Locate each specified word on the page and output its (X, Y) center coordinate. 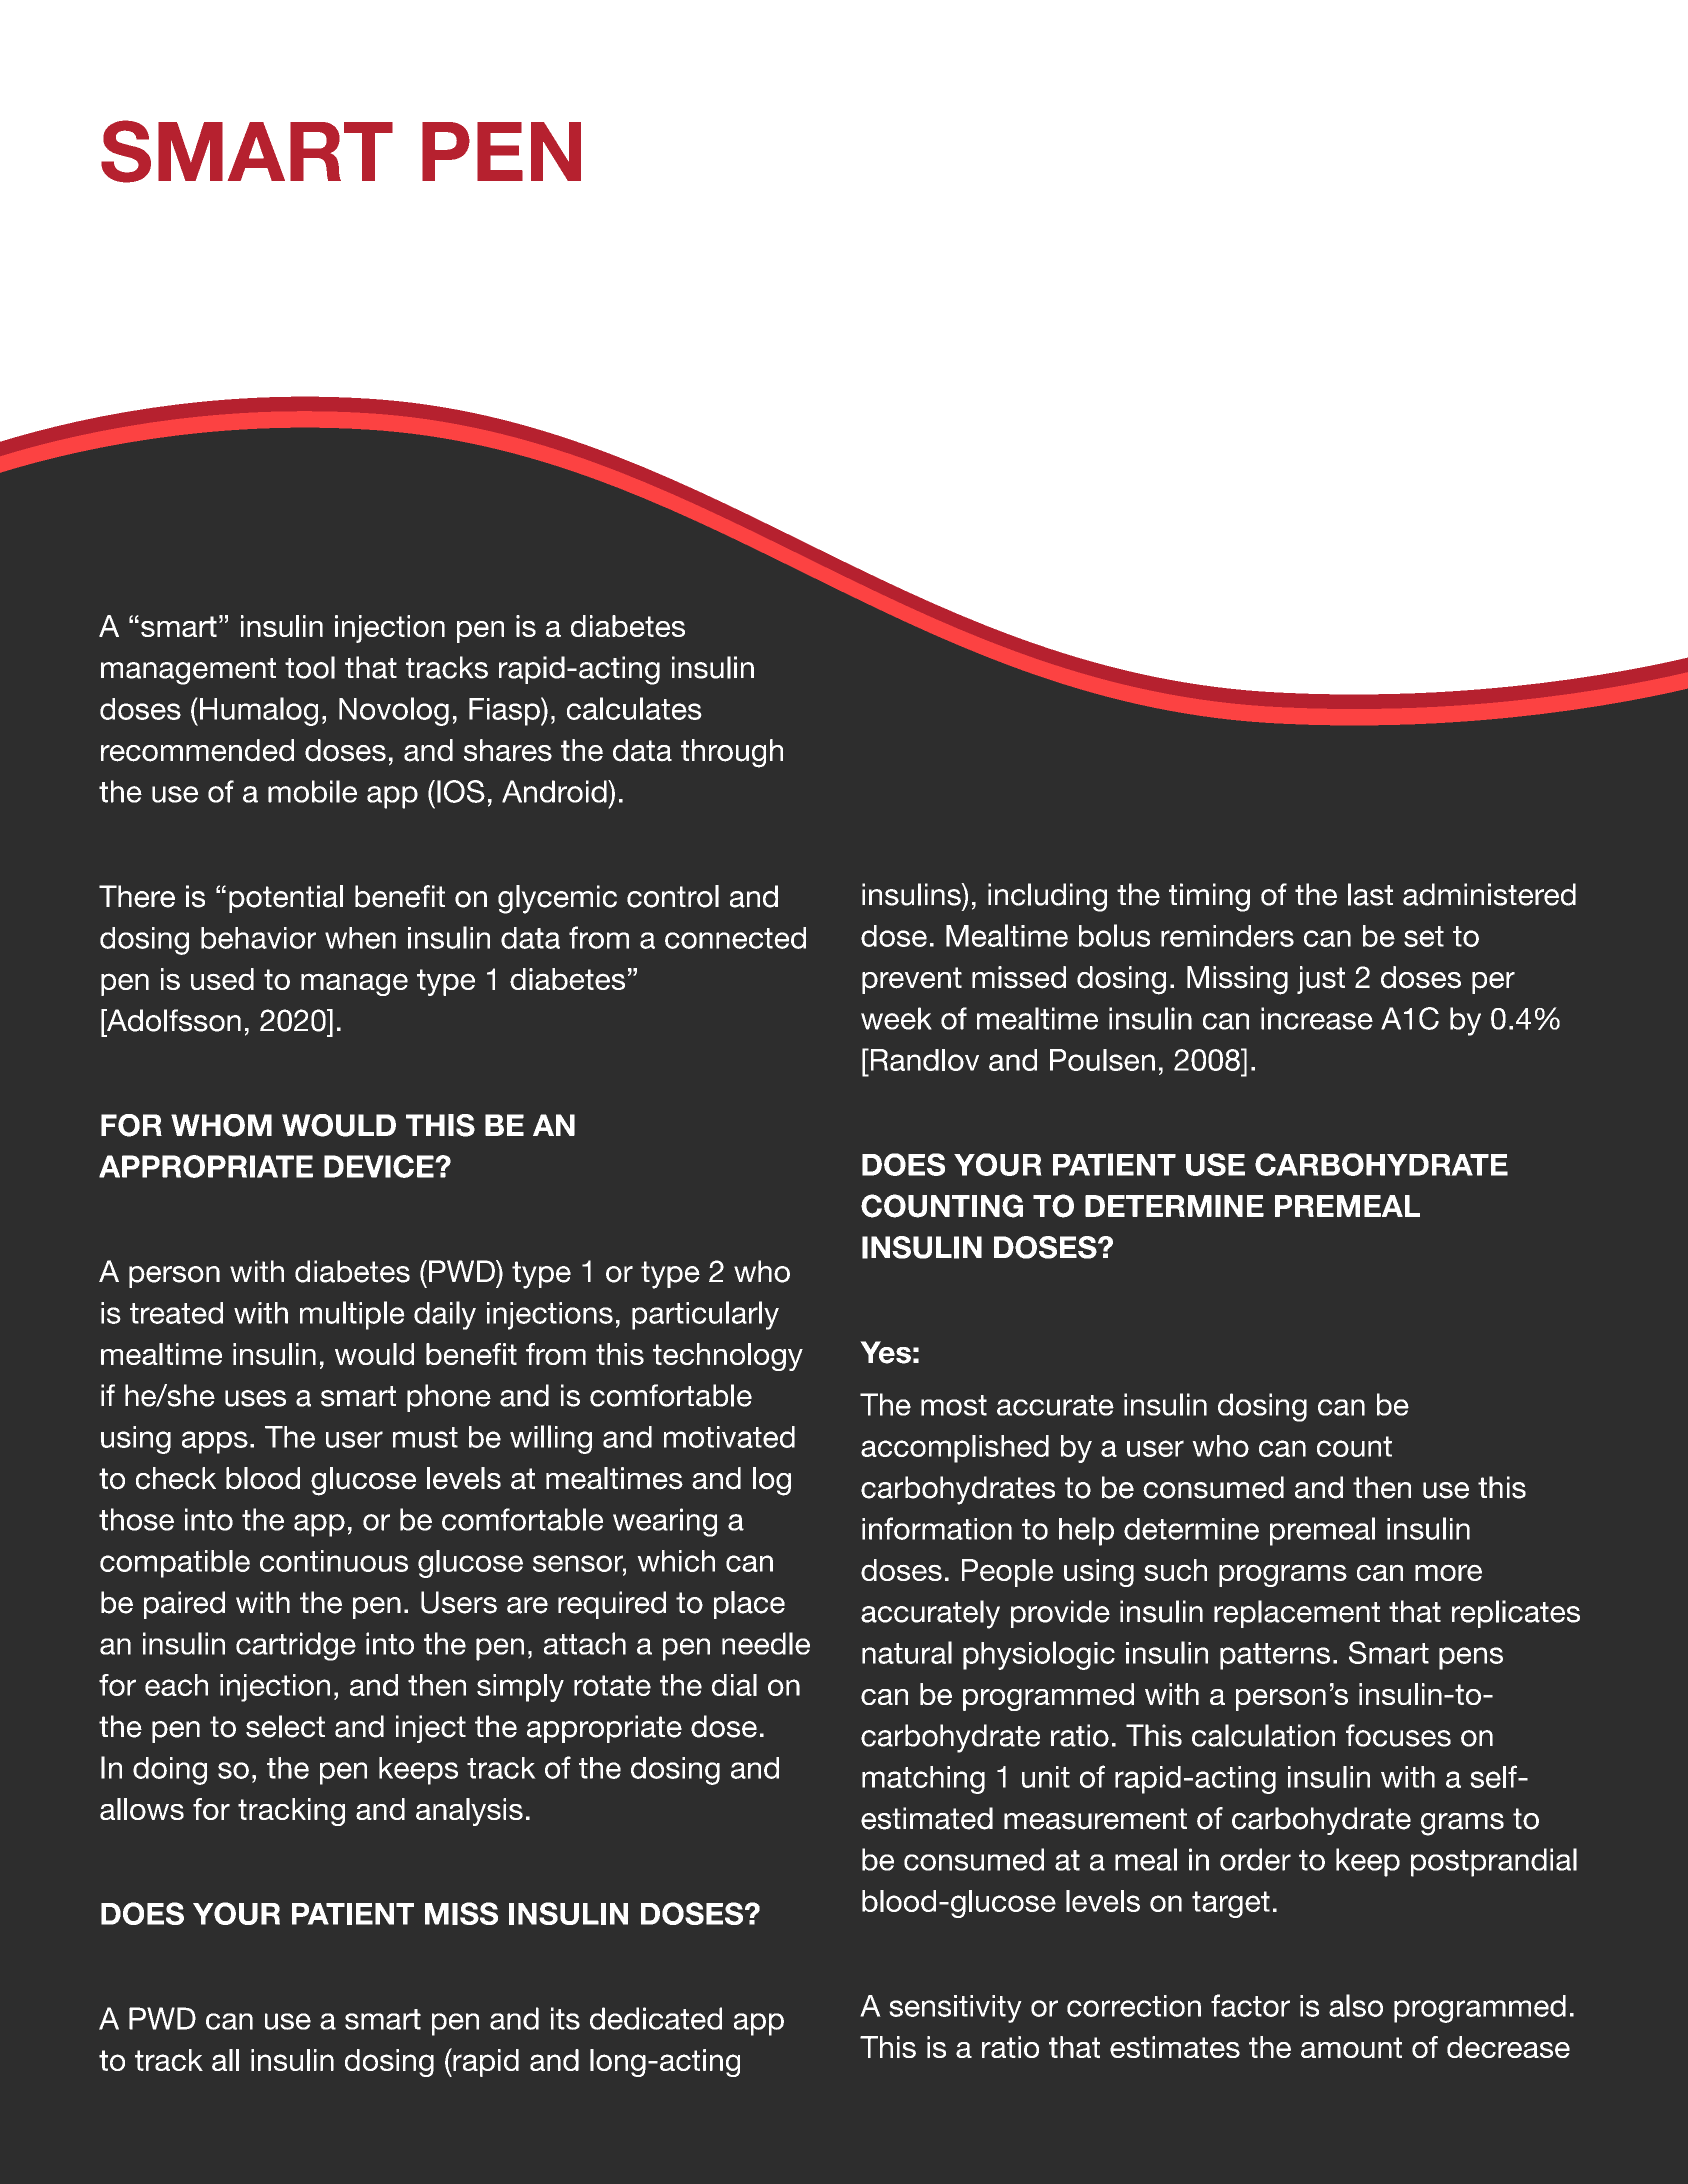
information (937, 1528)
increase (1317, 1018)
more (1448, 1572)
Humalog (259, 711)
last (1370, 894)
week (896, 1018)
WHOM (221, 1125)
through (732, 753)
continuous (334, 1561)
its (565, 2018)
